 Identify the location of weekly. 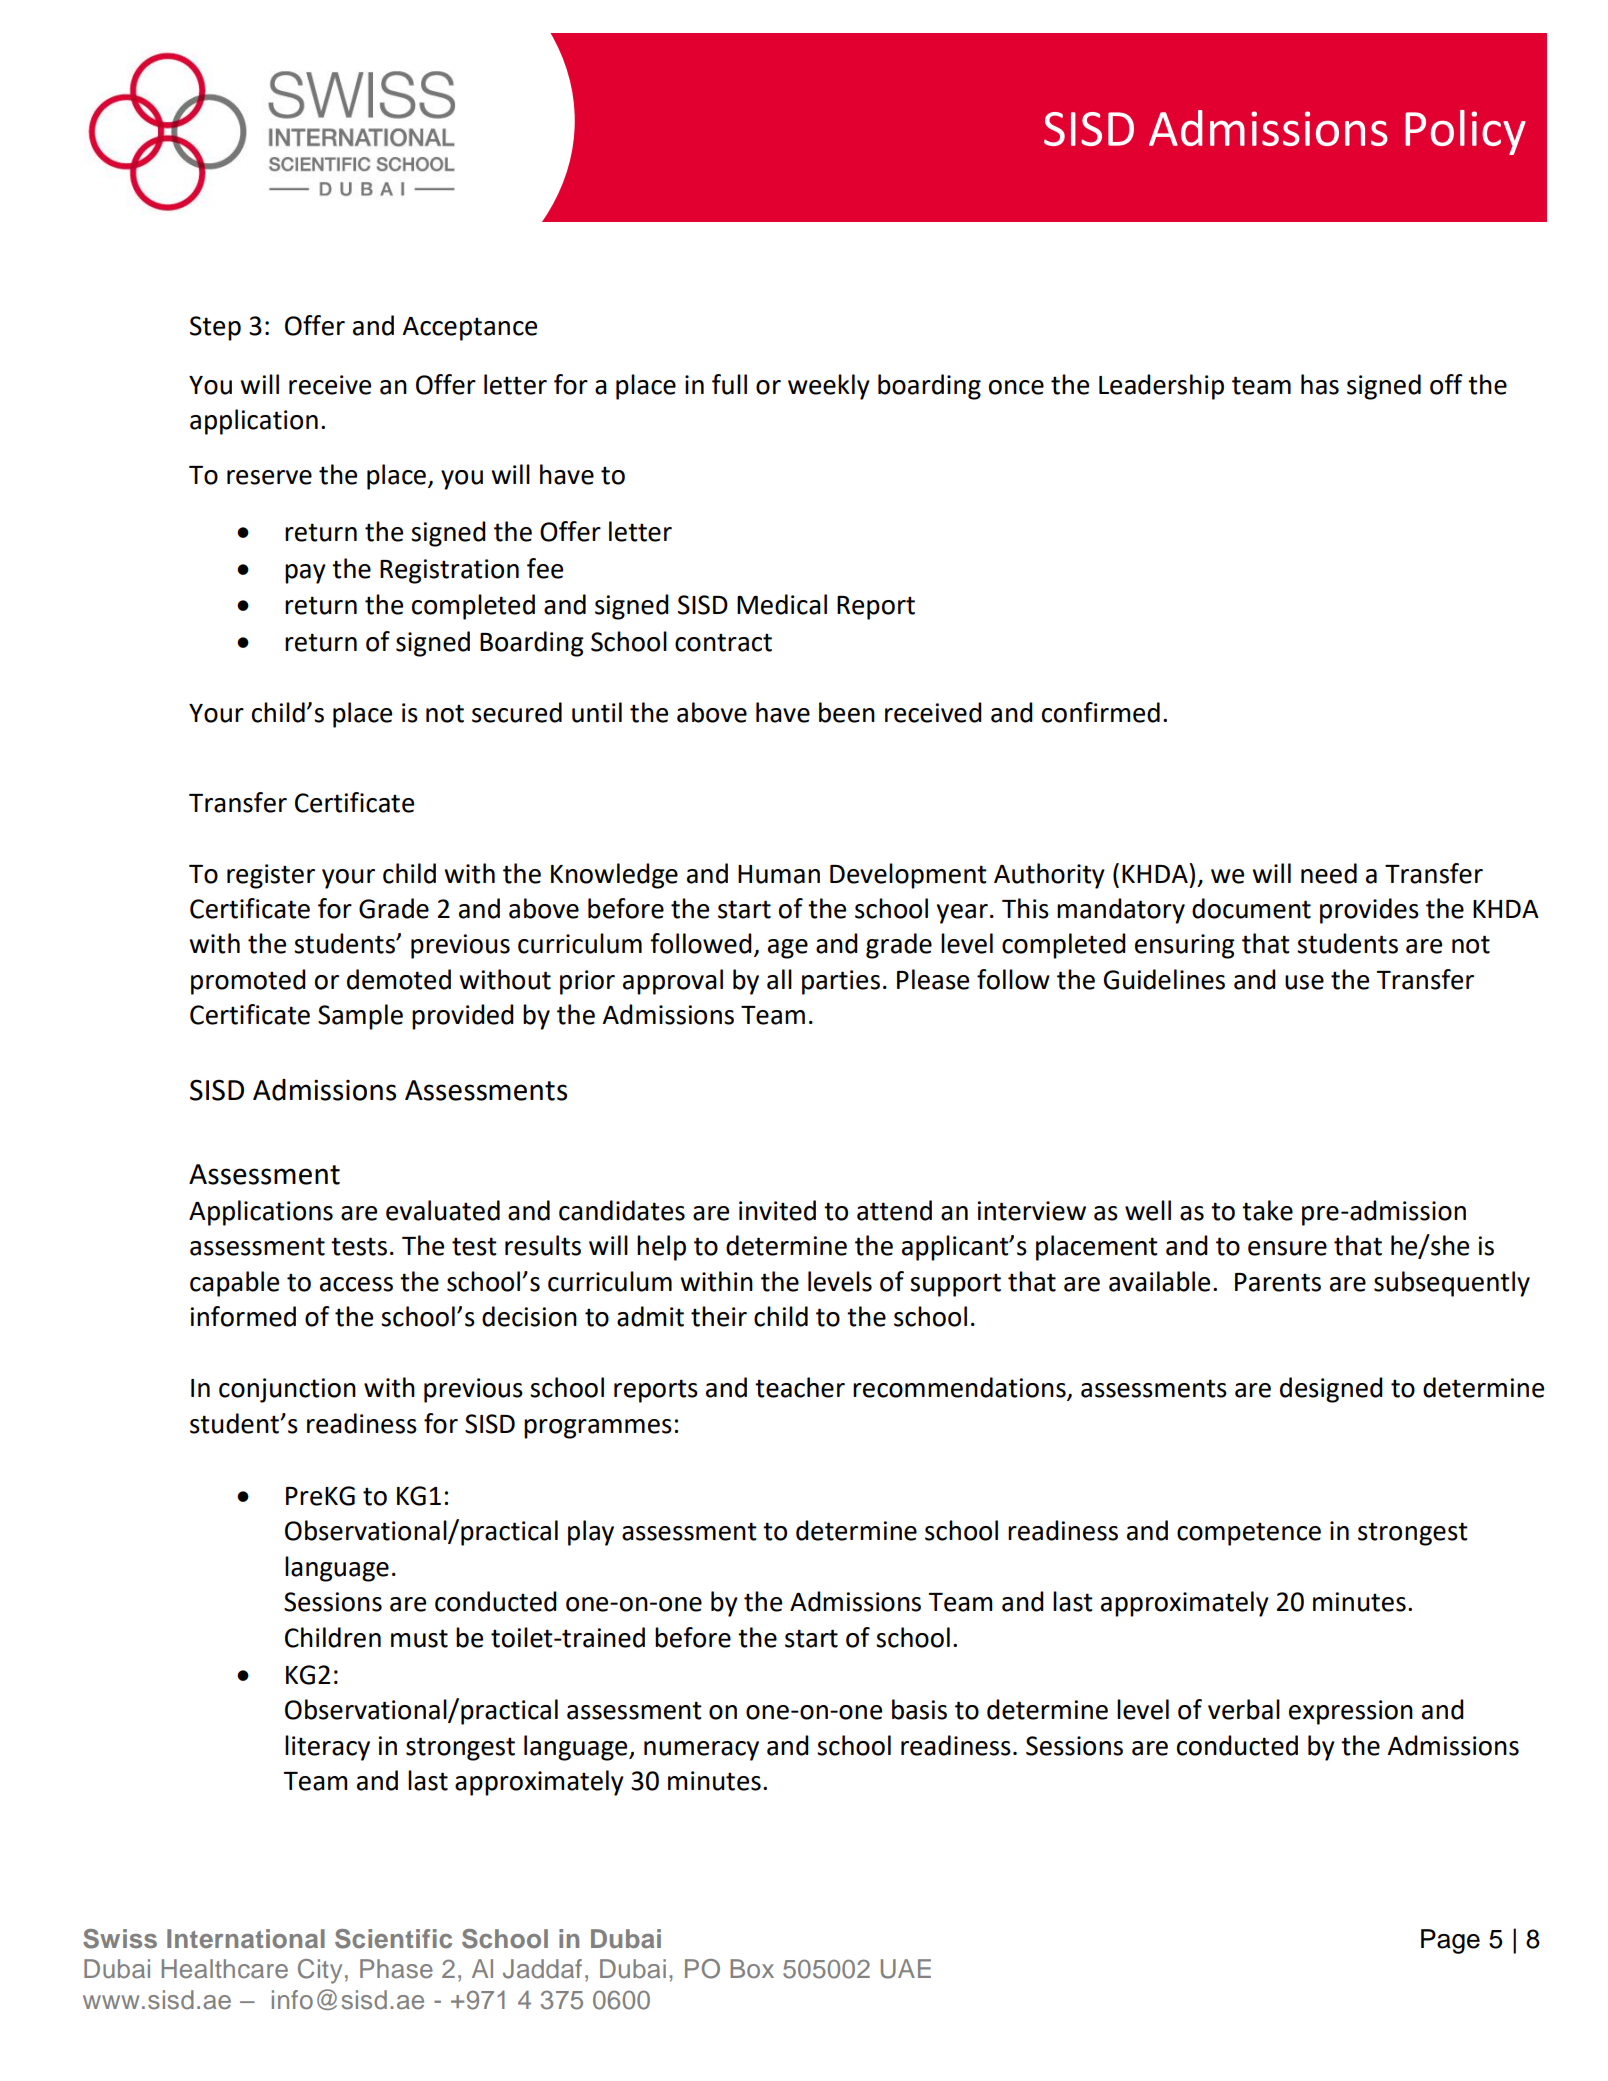
(829, 387).
